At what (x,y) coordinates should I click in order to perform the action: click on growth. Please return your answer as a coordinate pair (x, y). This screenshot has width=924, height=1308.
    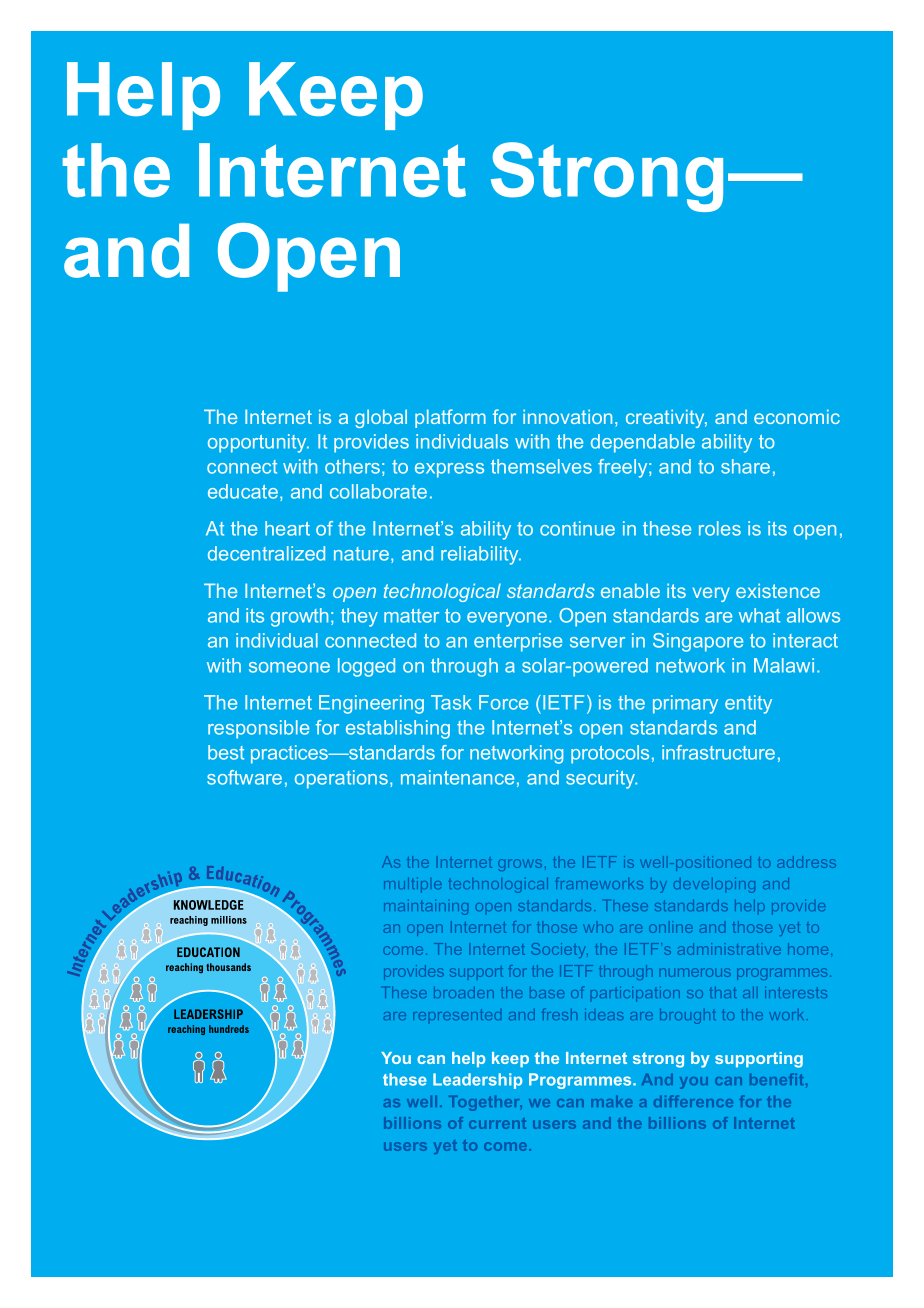
    Looking at the image, I should click on (299, 617).
